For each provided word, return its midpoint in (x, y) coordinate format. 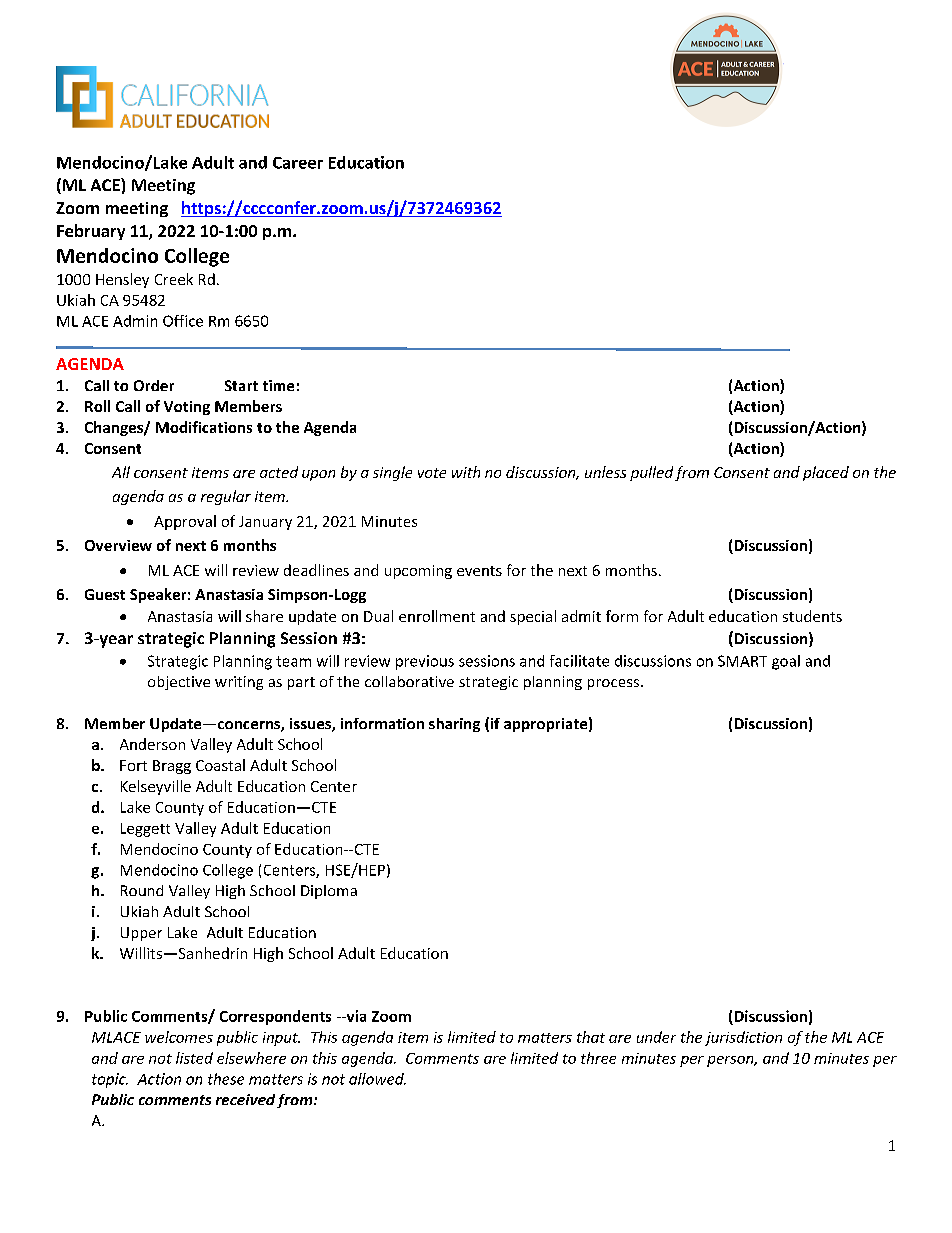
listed (194, 1058)
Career (298, 163)
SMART (742, 661)
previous (425, 662)
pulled (651, 473)
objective (179, 683)
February (91, 232)
